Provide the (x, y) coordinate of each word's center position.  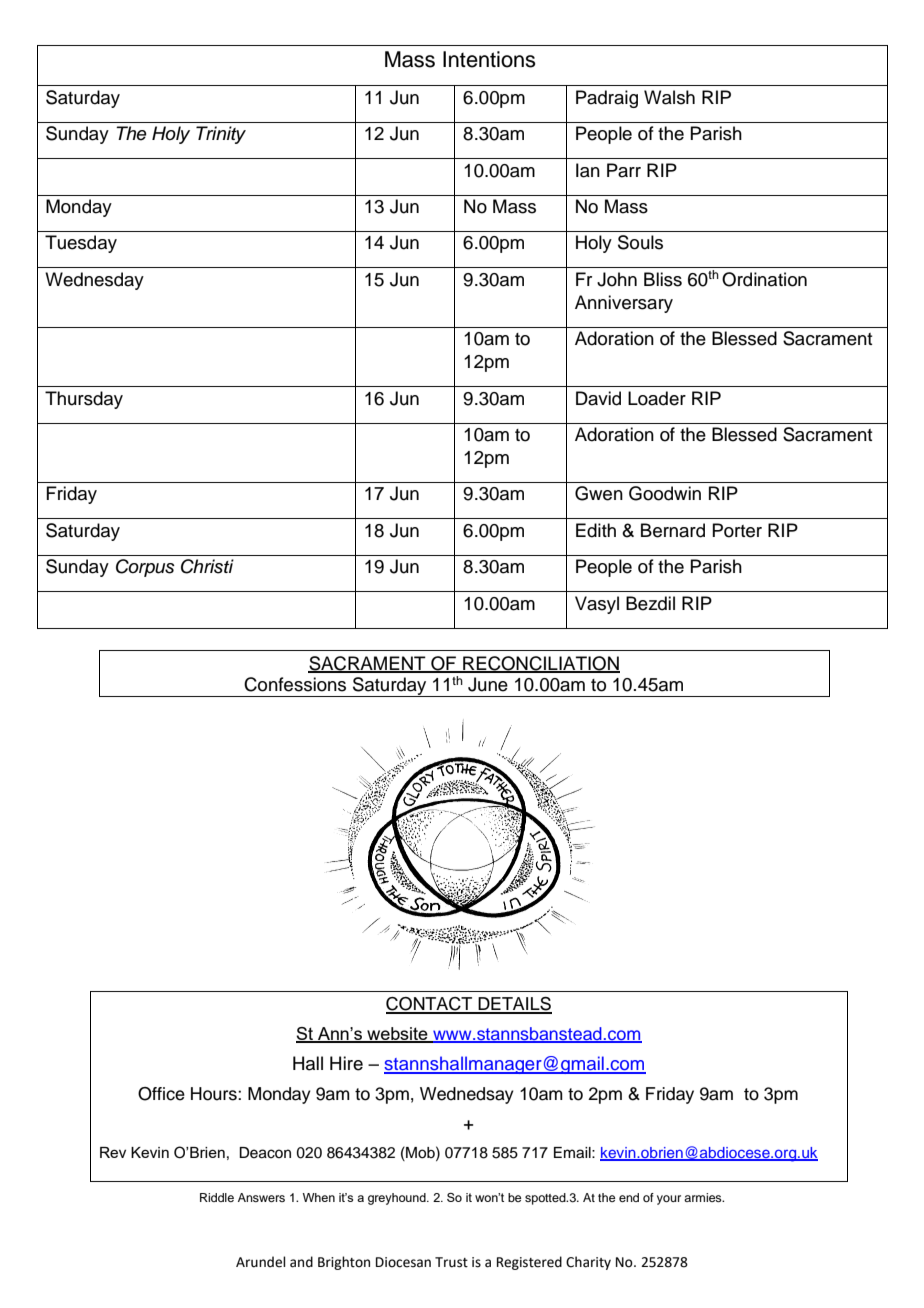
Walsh (669, 97)
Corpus (145, 568)
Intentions (489, 59)
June (488, 684)
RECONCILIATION (540, 664)
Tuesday (81, 244)
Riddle (217, 1197)
